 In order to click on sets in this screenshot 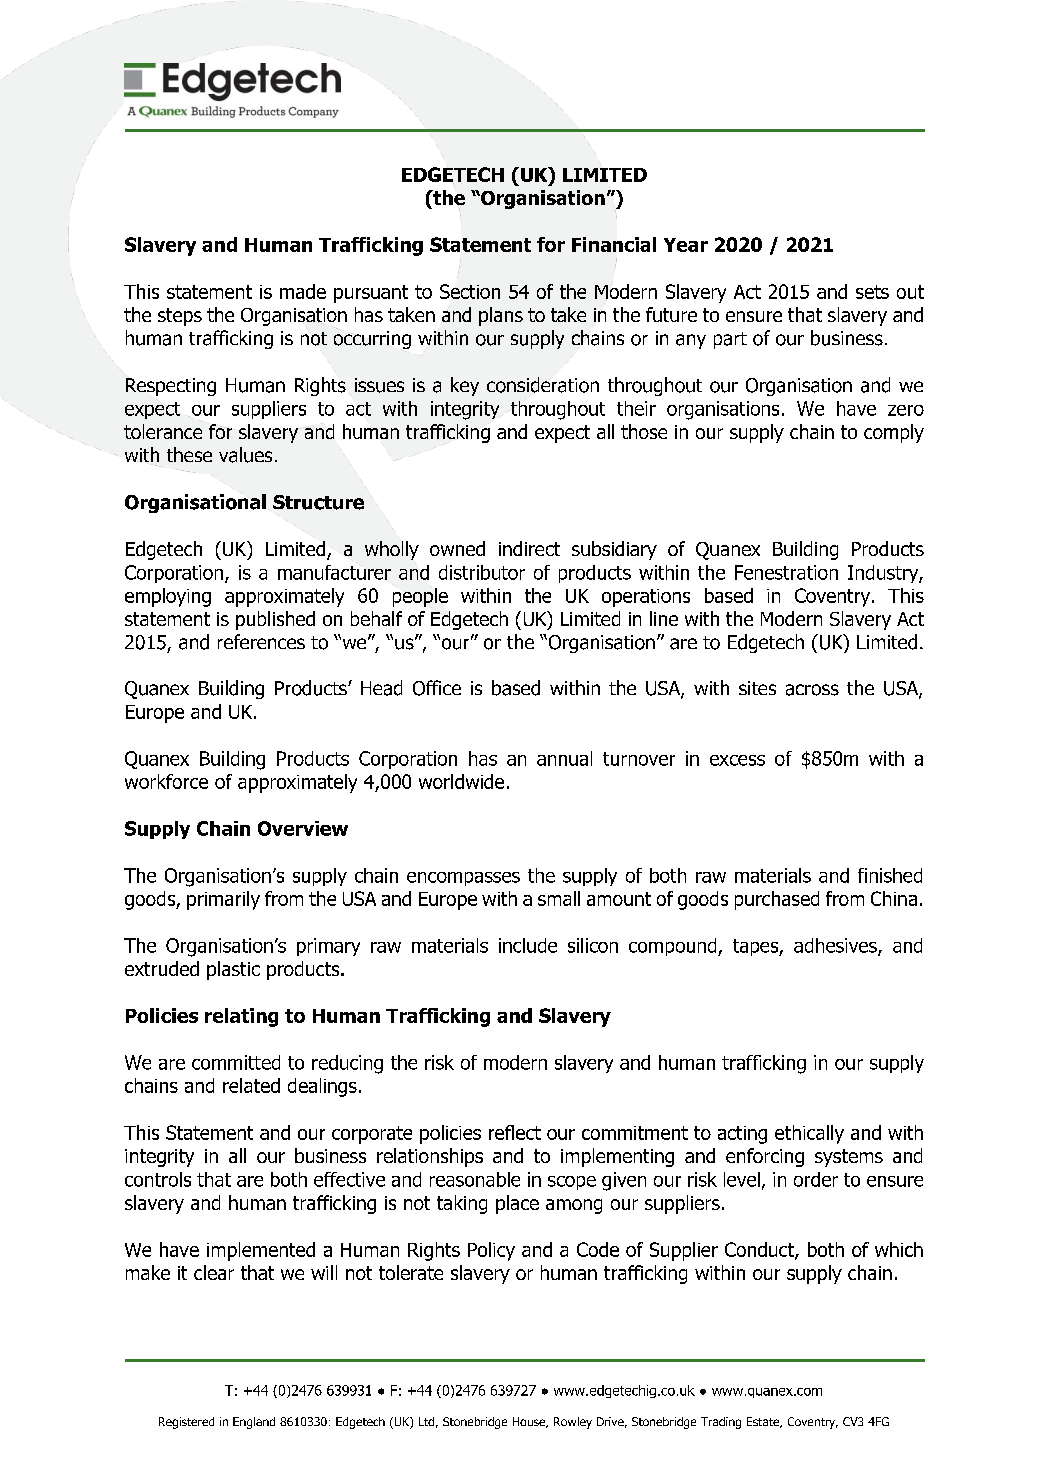, I will do `click(872, 292)`.
